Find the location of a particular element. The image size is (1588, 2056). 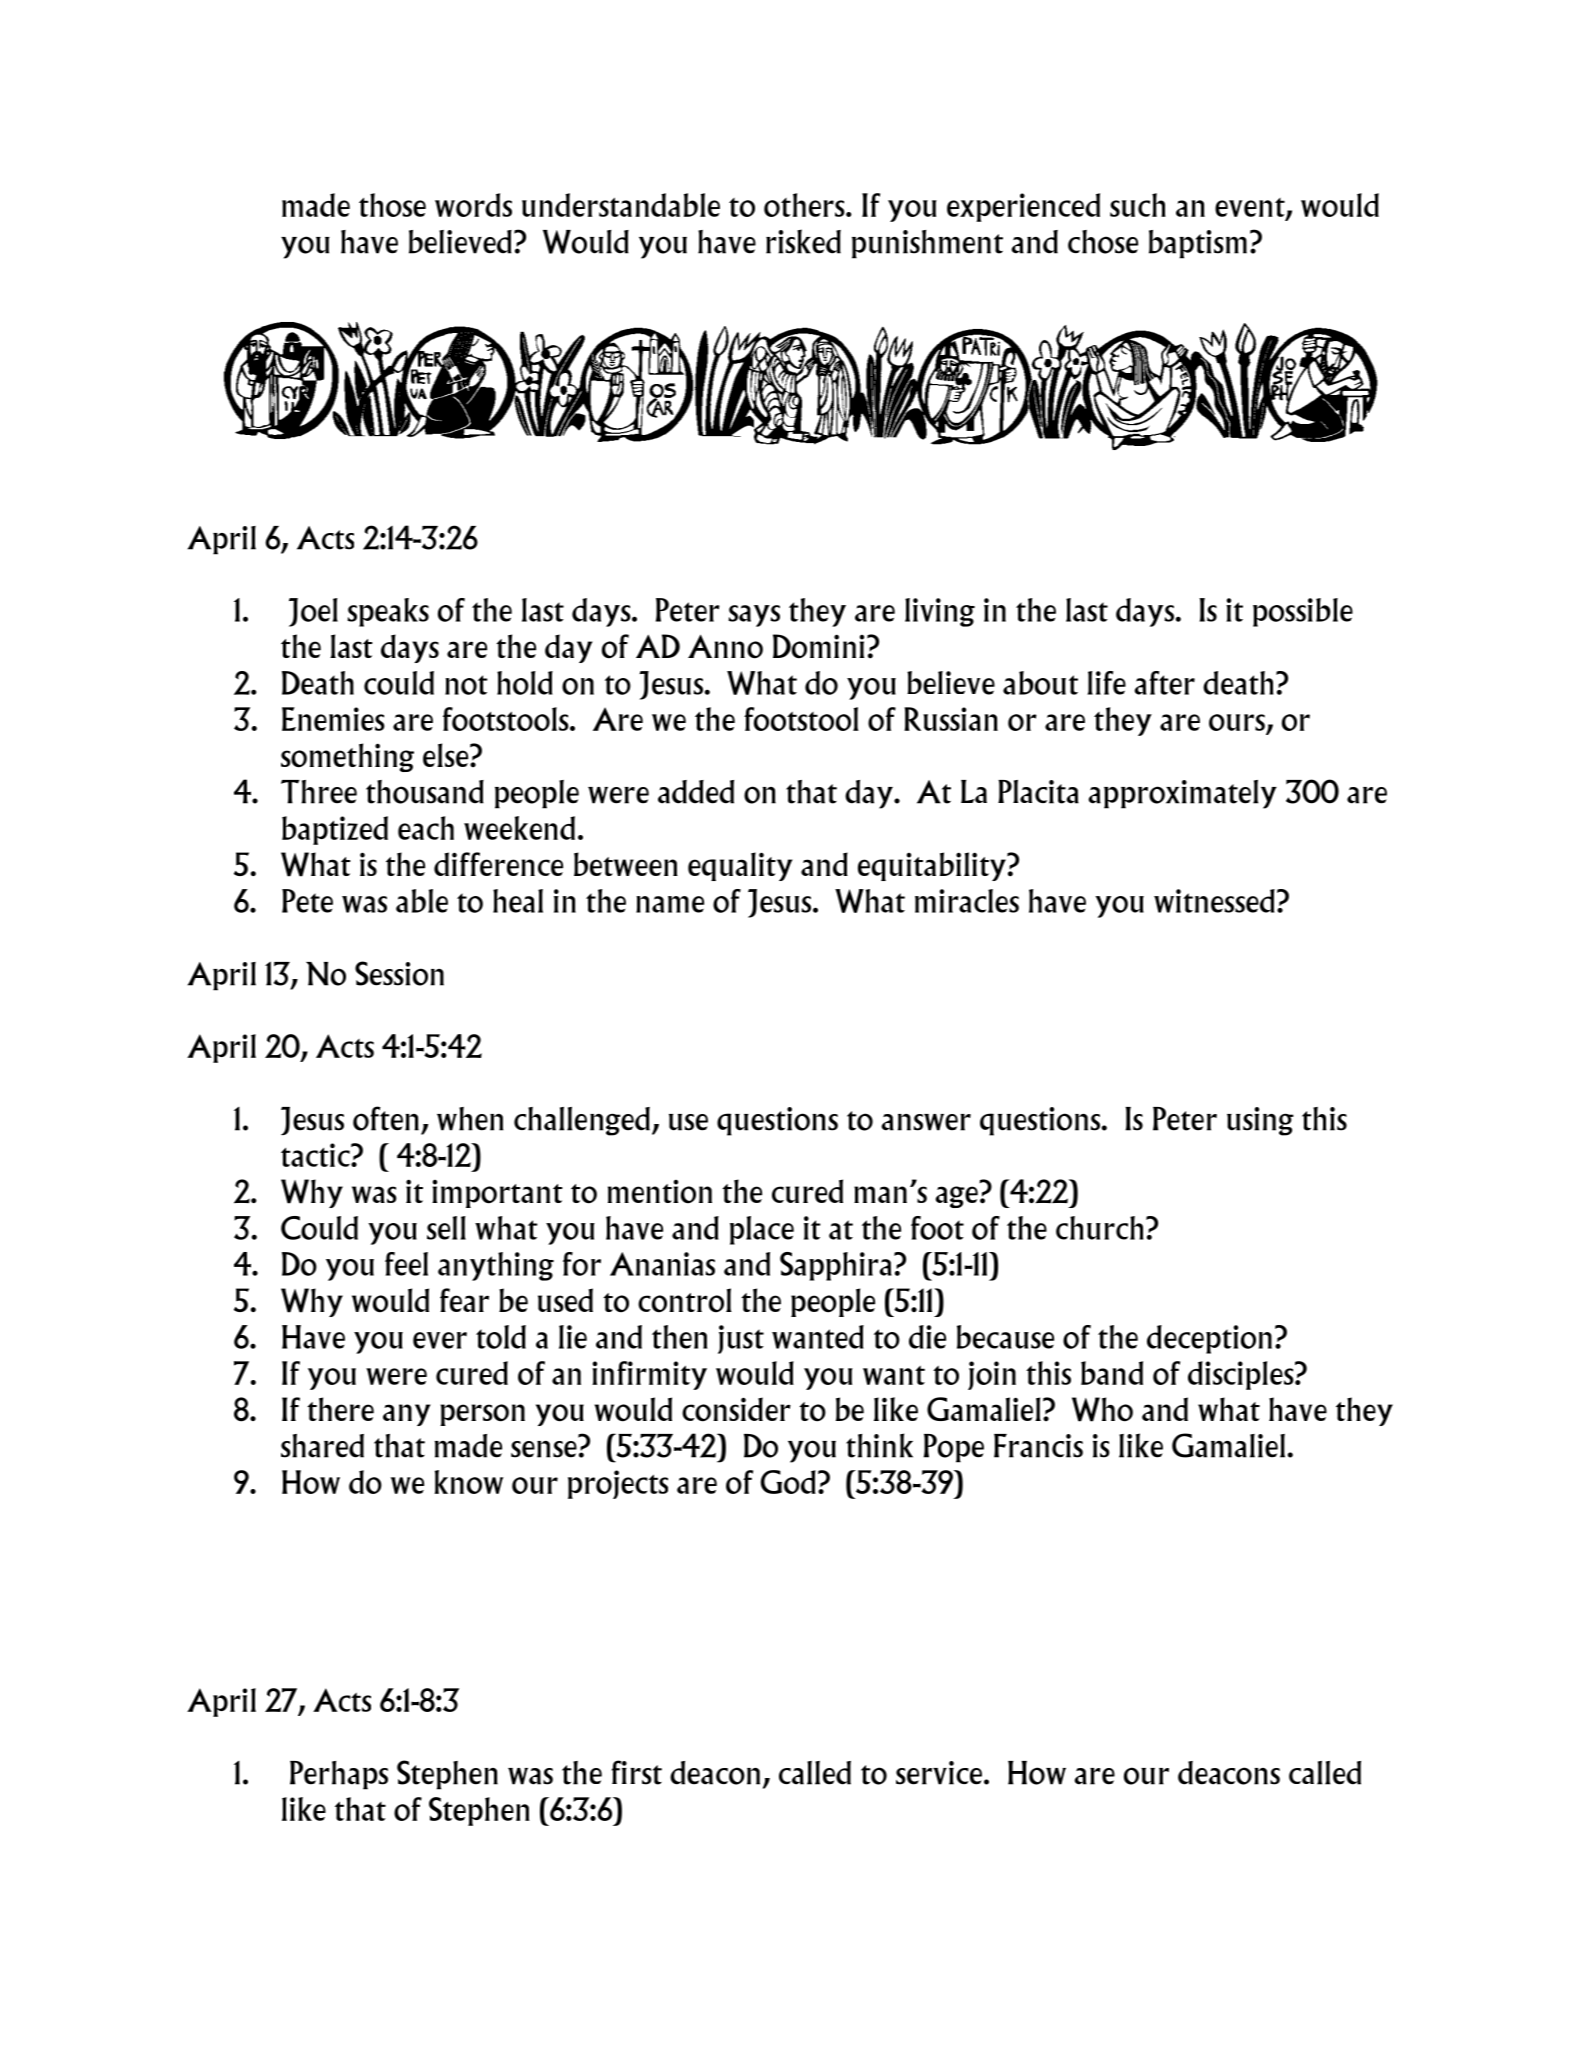

risked is located at coordinates (803, 241).
